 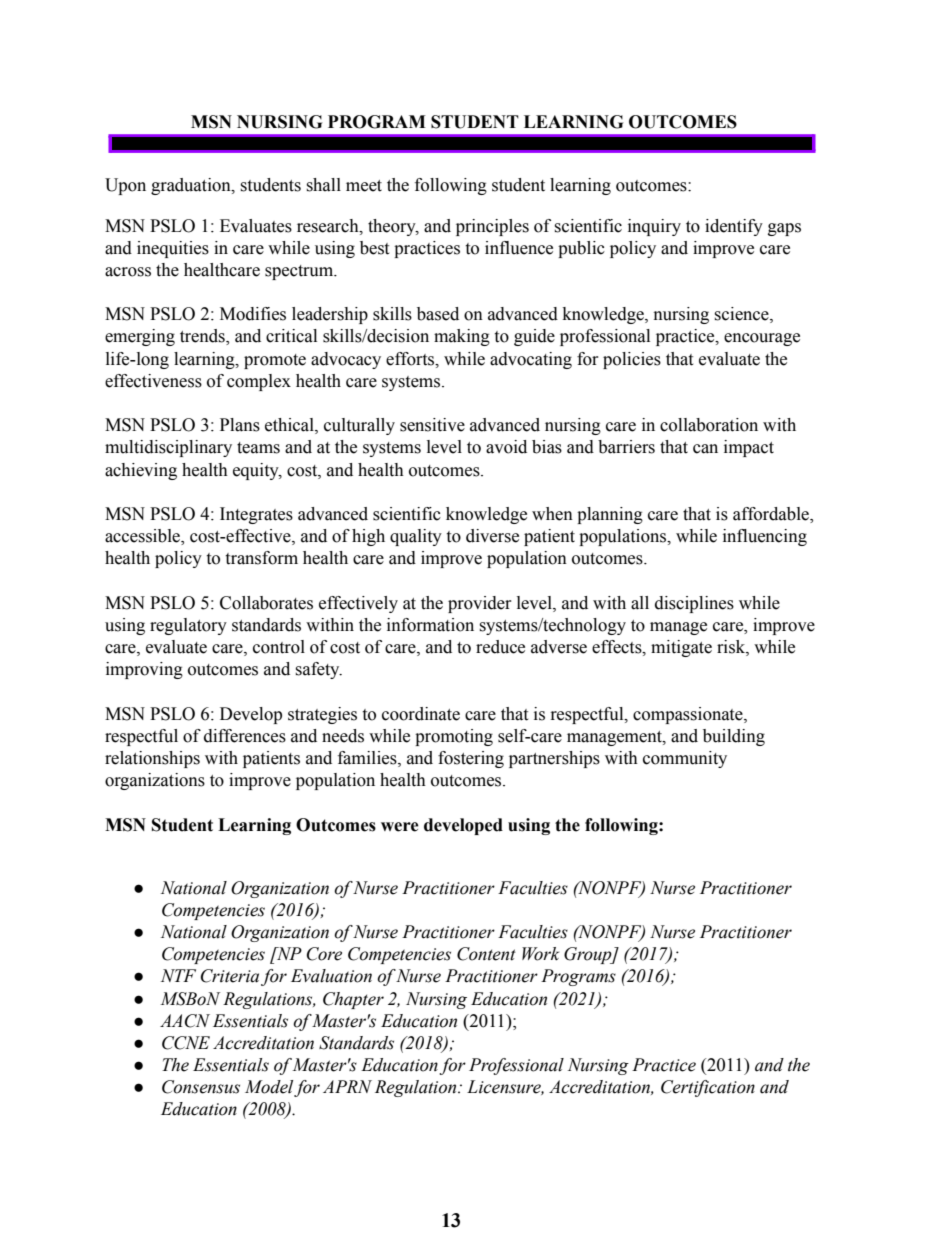 I want to click on mitigate, so click(x=681, y=648).
